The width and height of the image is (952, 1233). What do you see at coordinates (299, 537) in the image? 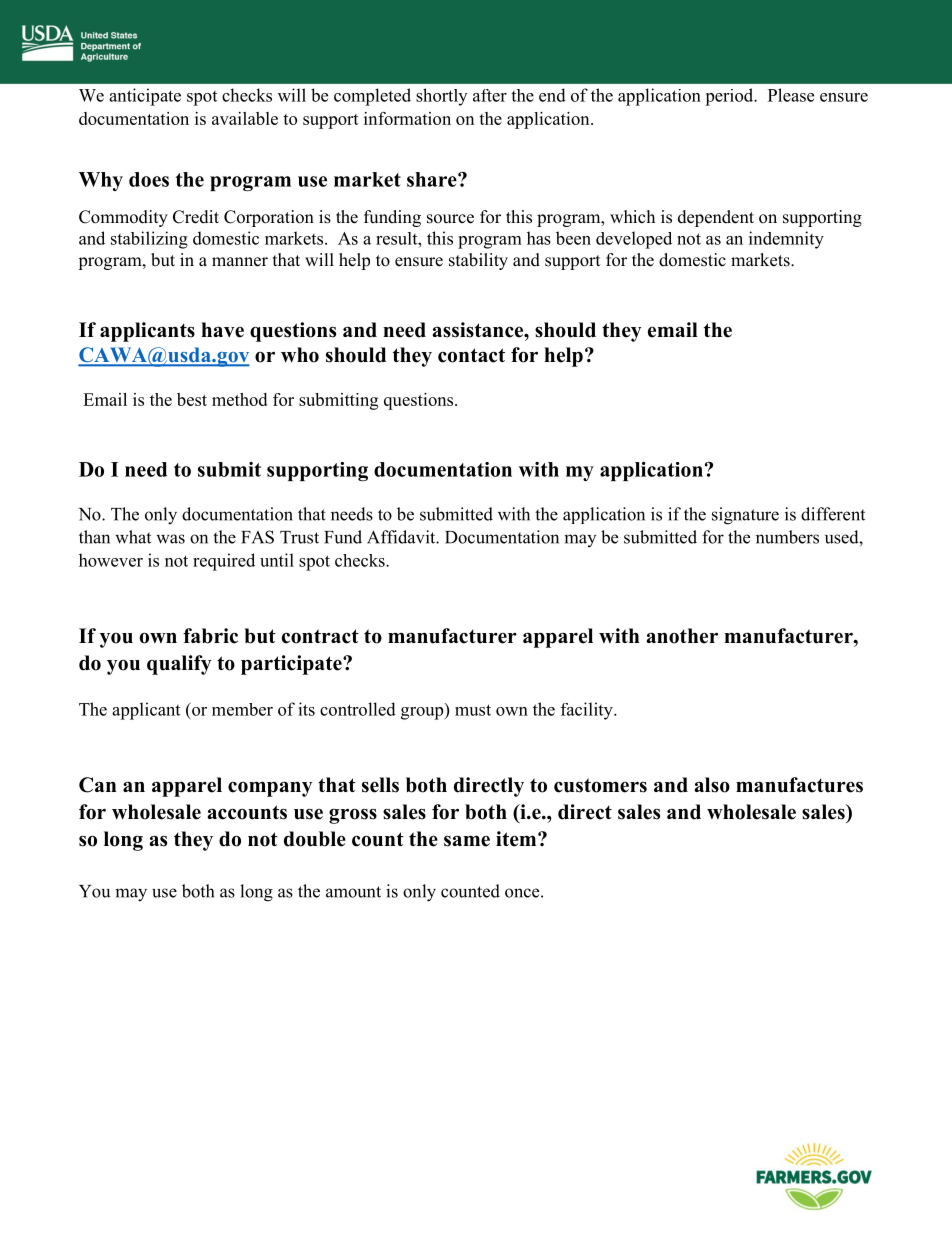
I see `Trust` at bounding box center [299, 537].
